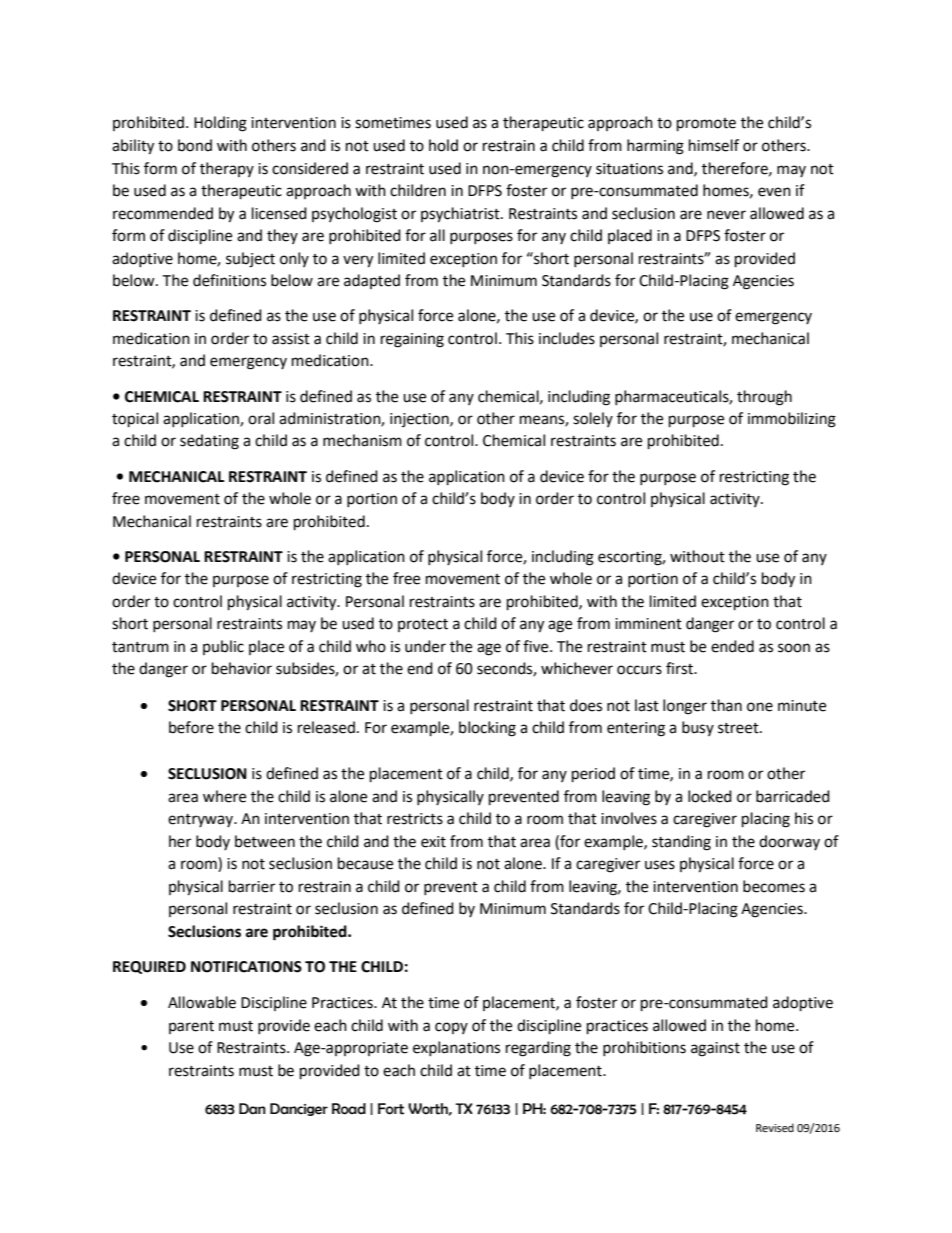 The height and width of the page is (1233, 952). Describe the element at coordinates (710, 796) in the page. I see `locked` at that location.
